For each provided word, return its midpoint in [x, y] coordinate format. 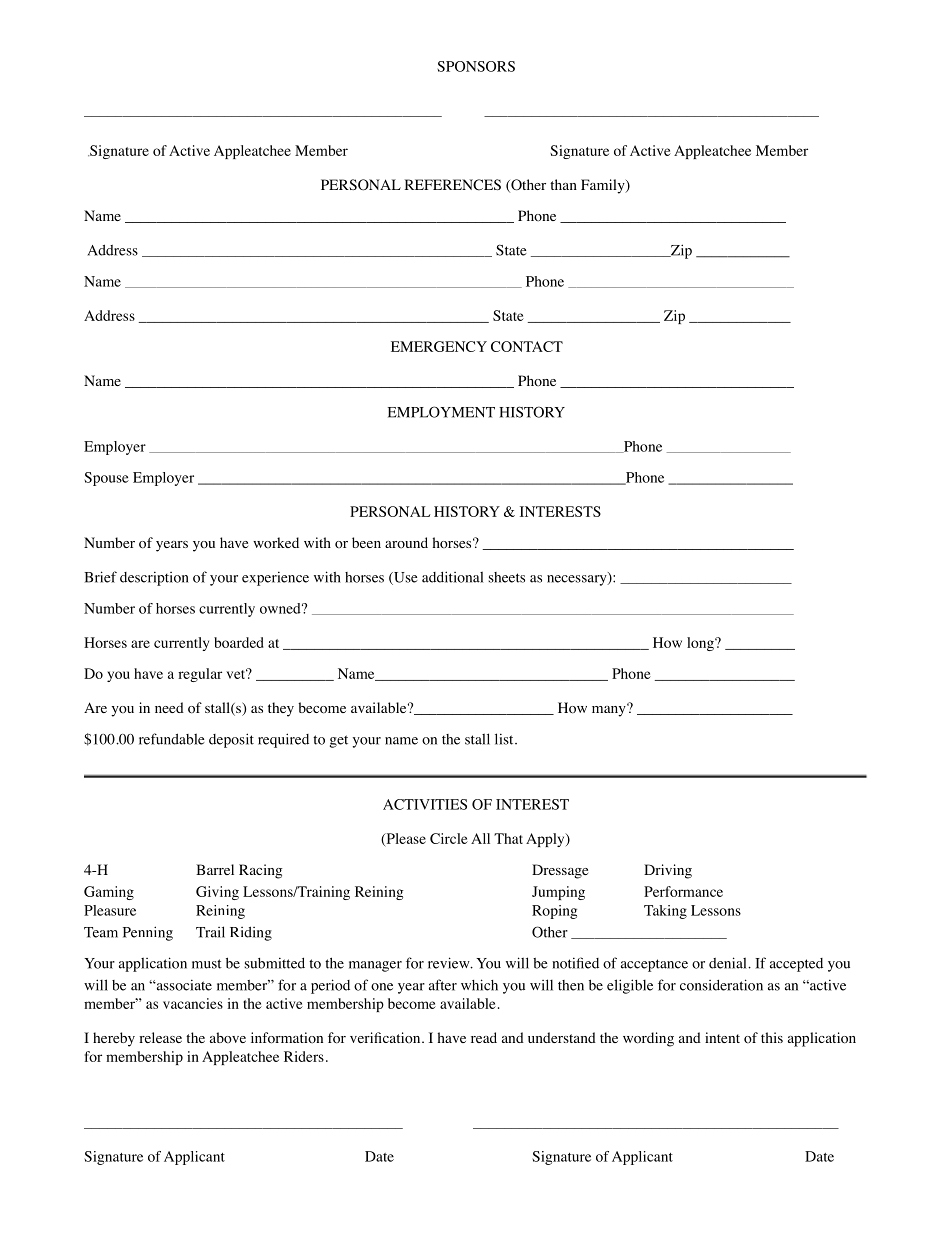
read [484, 1037]
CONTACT [527, 346]
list [505, 739]
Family [604, 186]
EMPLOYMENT [441, 412]
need [169, 707]
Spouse [106, 479]
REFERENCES [453, 185]
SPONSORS [476, 66]
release [160, 1037]
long [701, 644]
